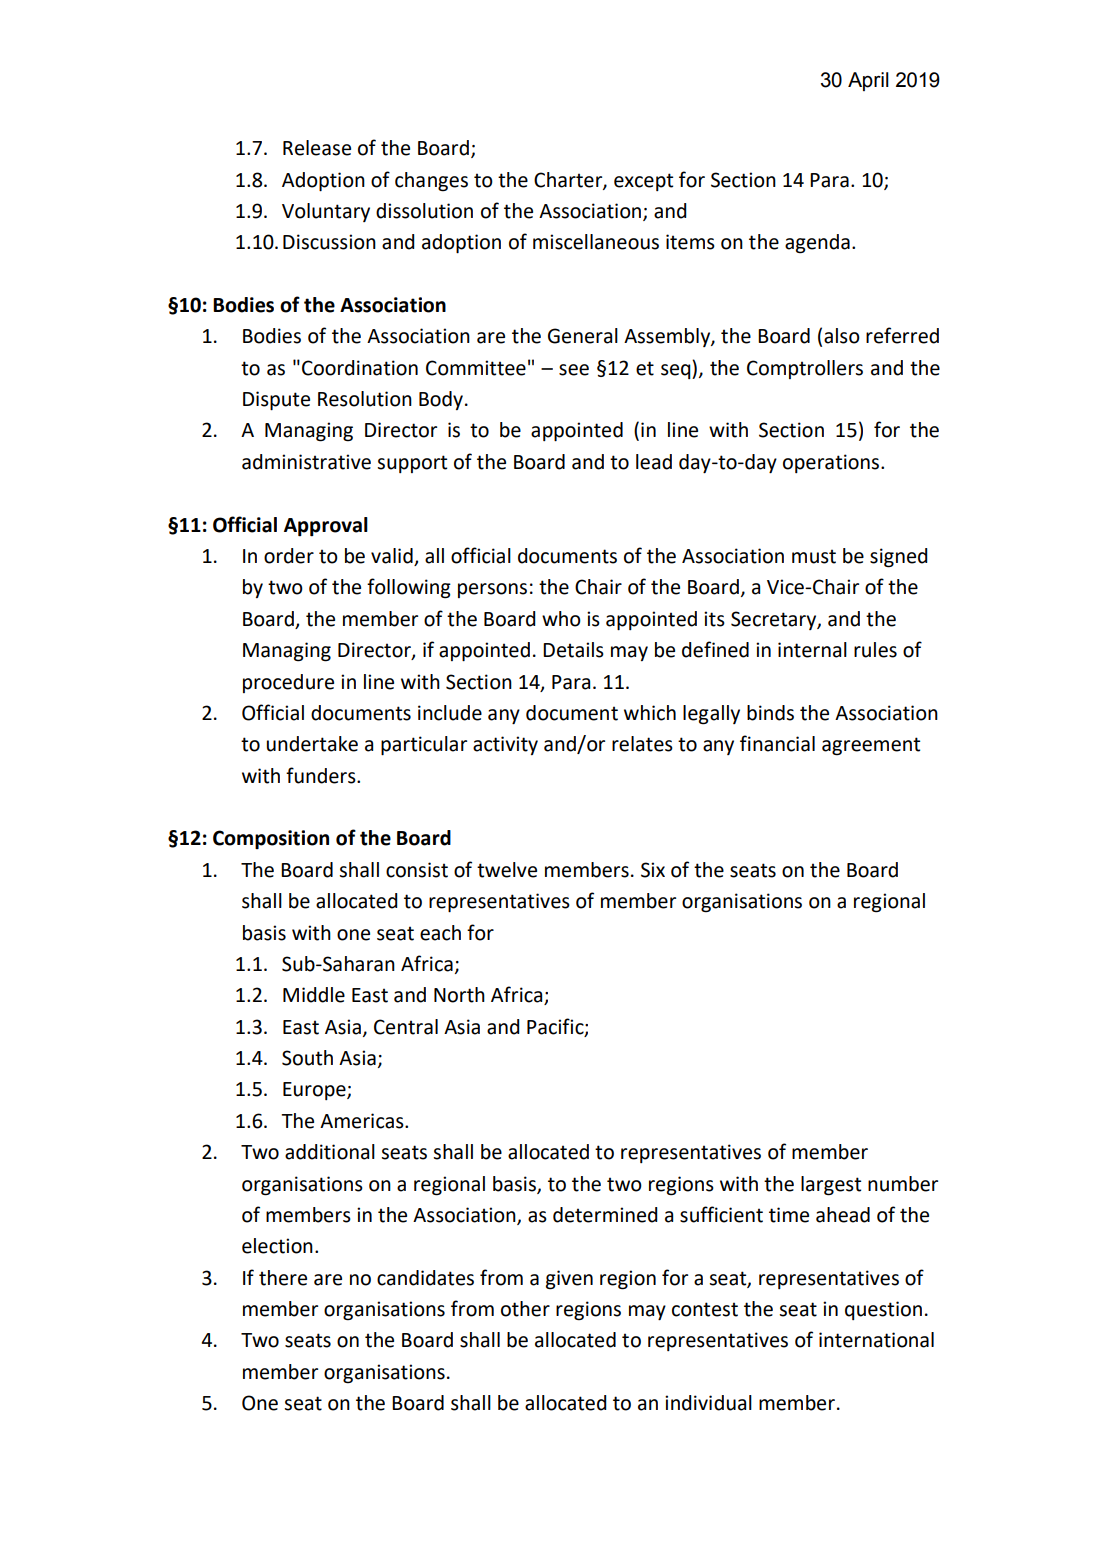 Image resolution: width=1108 pixels, height=1567 pixels. Describe the element at coordinates (317, 148) in the image. I see `Release` at that location.
